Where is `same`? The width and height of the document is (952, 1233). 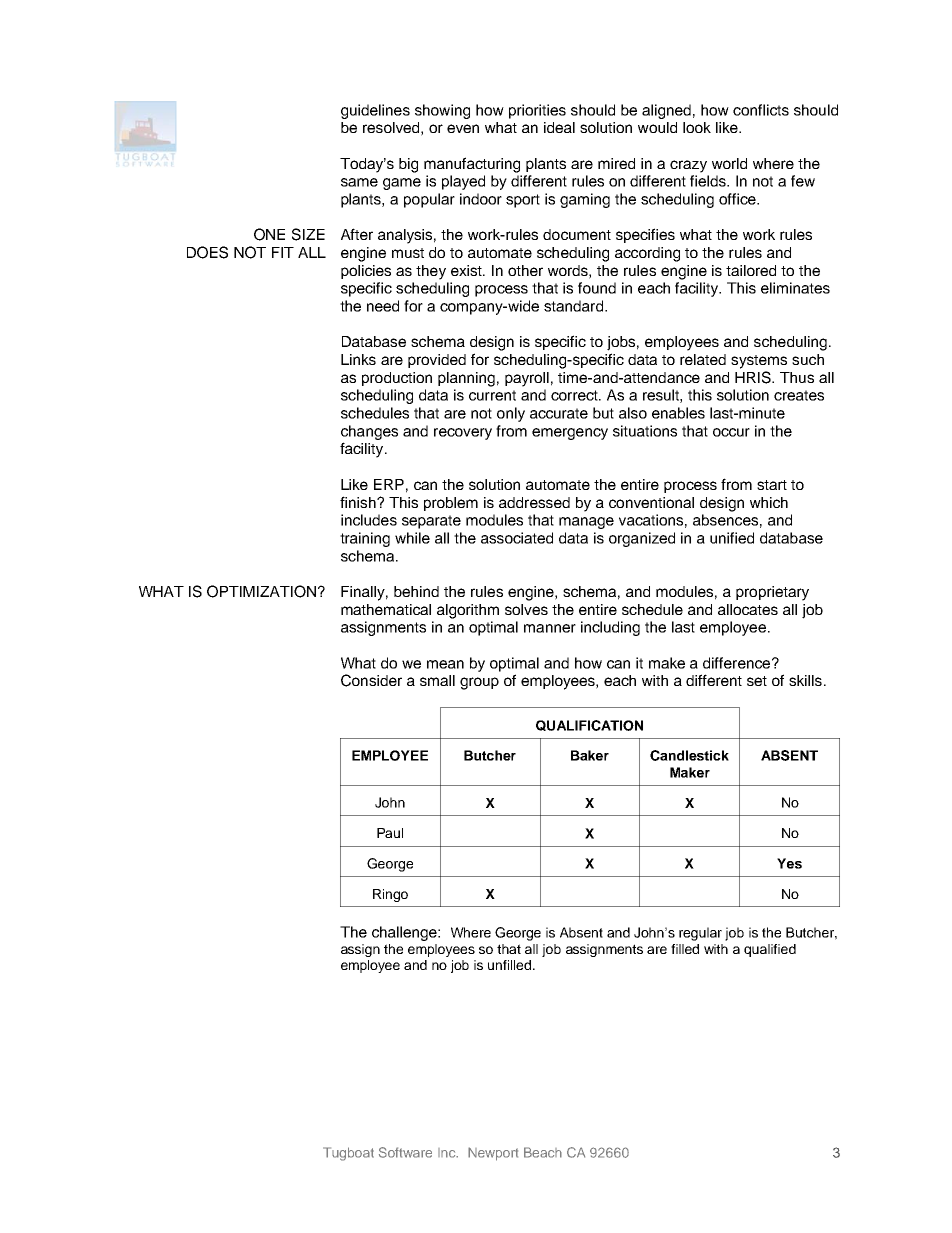
same is located at coordinates (359, 182).
